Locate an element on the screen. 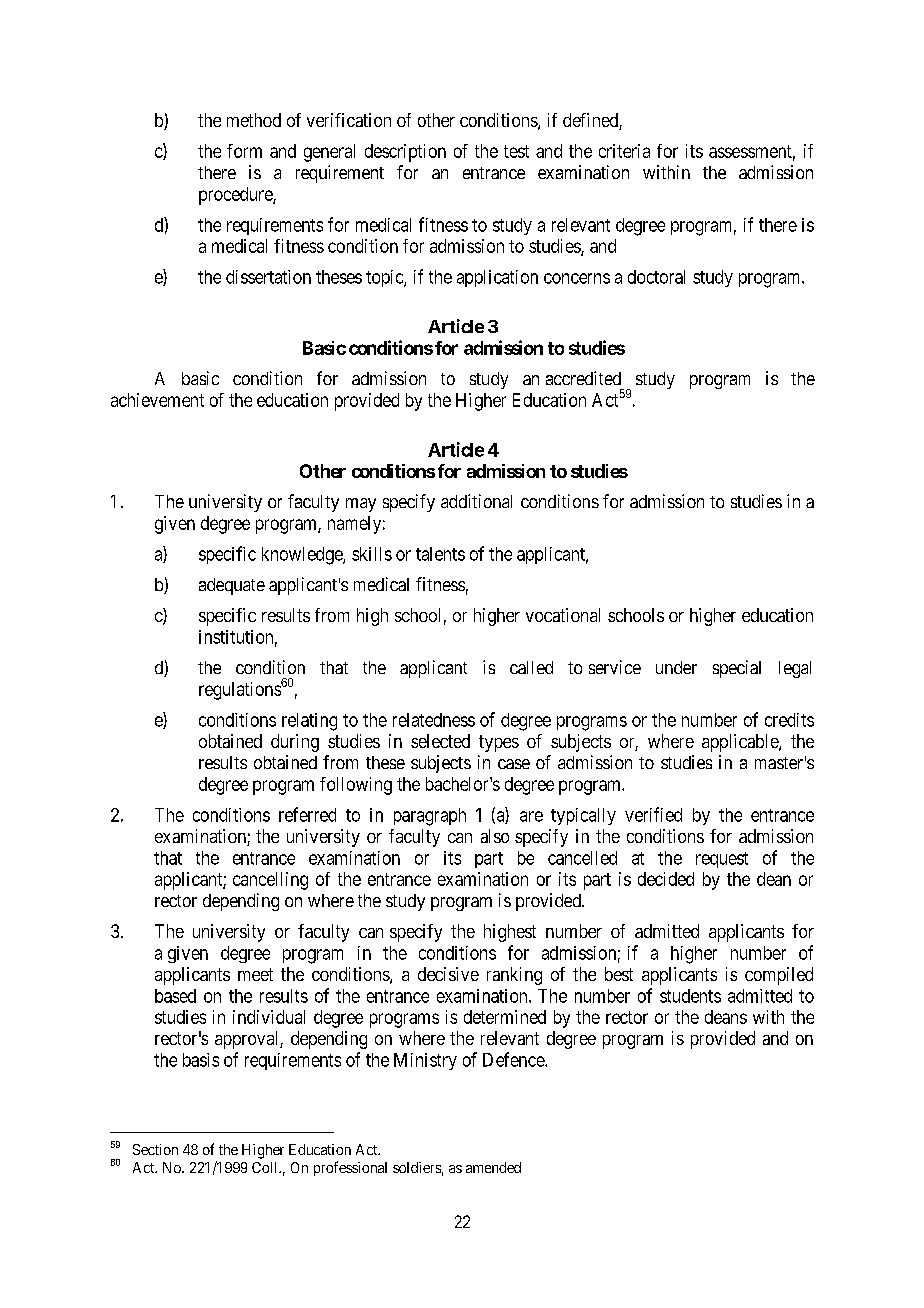  also is located at coordinates (495, 836).
